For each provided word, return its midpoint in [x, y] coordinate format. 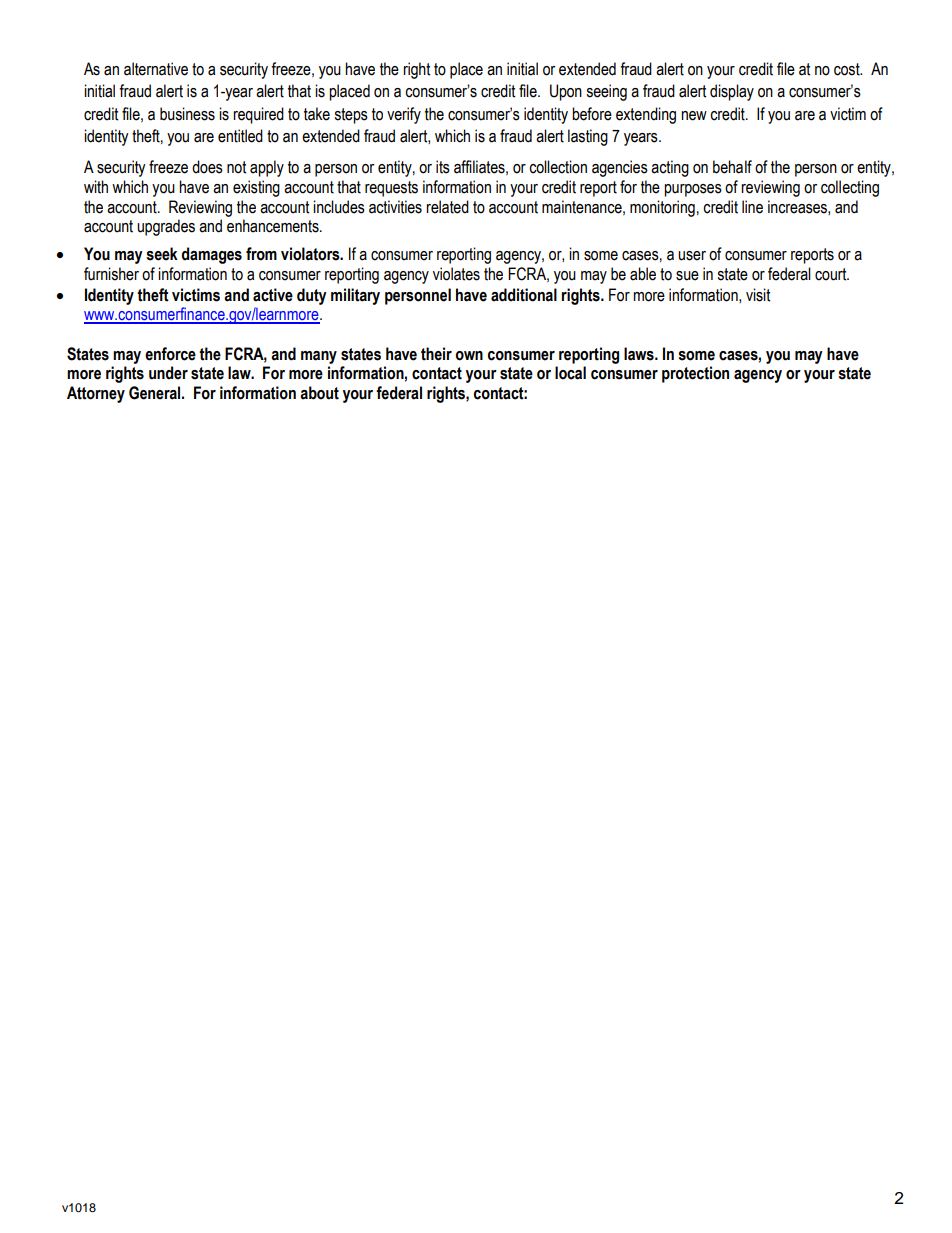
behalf [732, 167]
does [207, 167]
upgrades [166, 227]
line [752, 207]
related [447, 207]
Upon [566, 92]
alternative [156, 69]
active [273, 295]
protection [695, 374]
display [732, 92]
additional [524, 295]
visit [758, 295]
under [168, 373]
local [570, 373]
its [443, 167]
